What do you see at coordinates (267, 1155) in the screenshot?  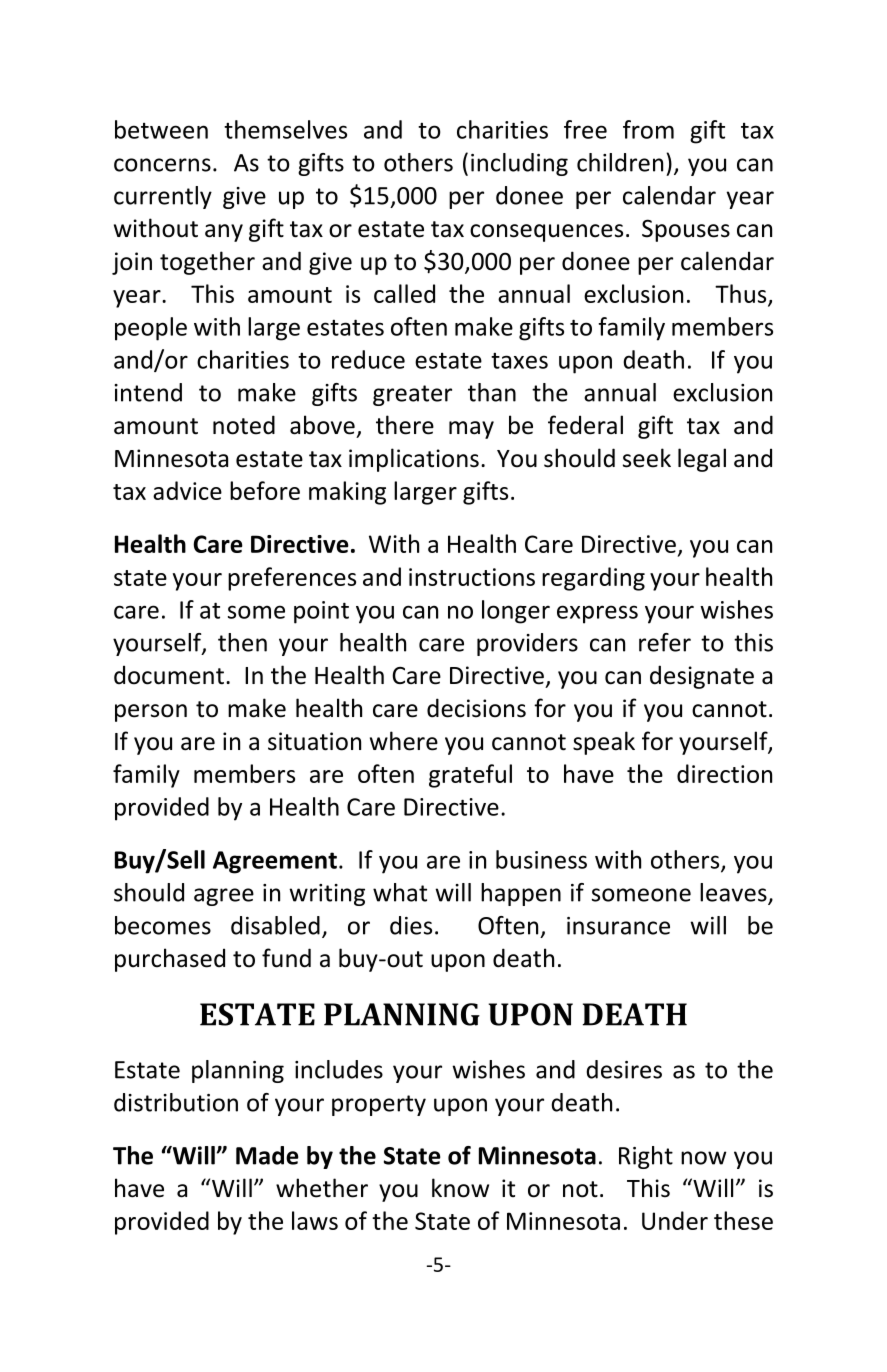 I see `Made` at bounding box center [267, 1155].
